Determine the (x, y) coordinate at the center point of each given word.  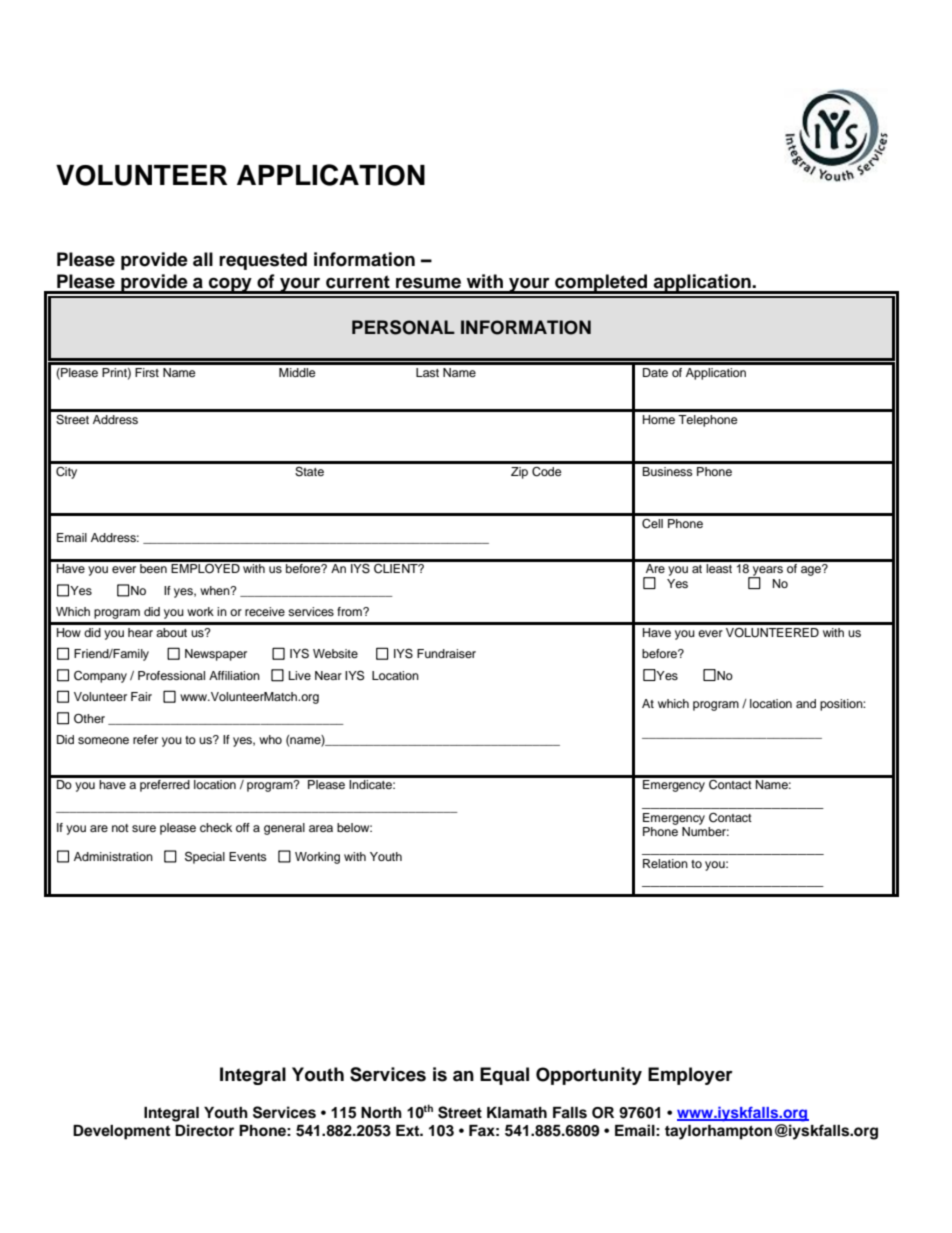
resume (428, 283)
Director (204, 1130)
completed (601, 284)
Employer (690, 1076)
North (381, 1113)
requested (263, 261)
